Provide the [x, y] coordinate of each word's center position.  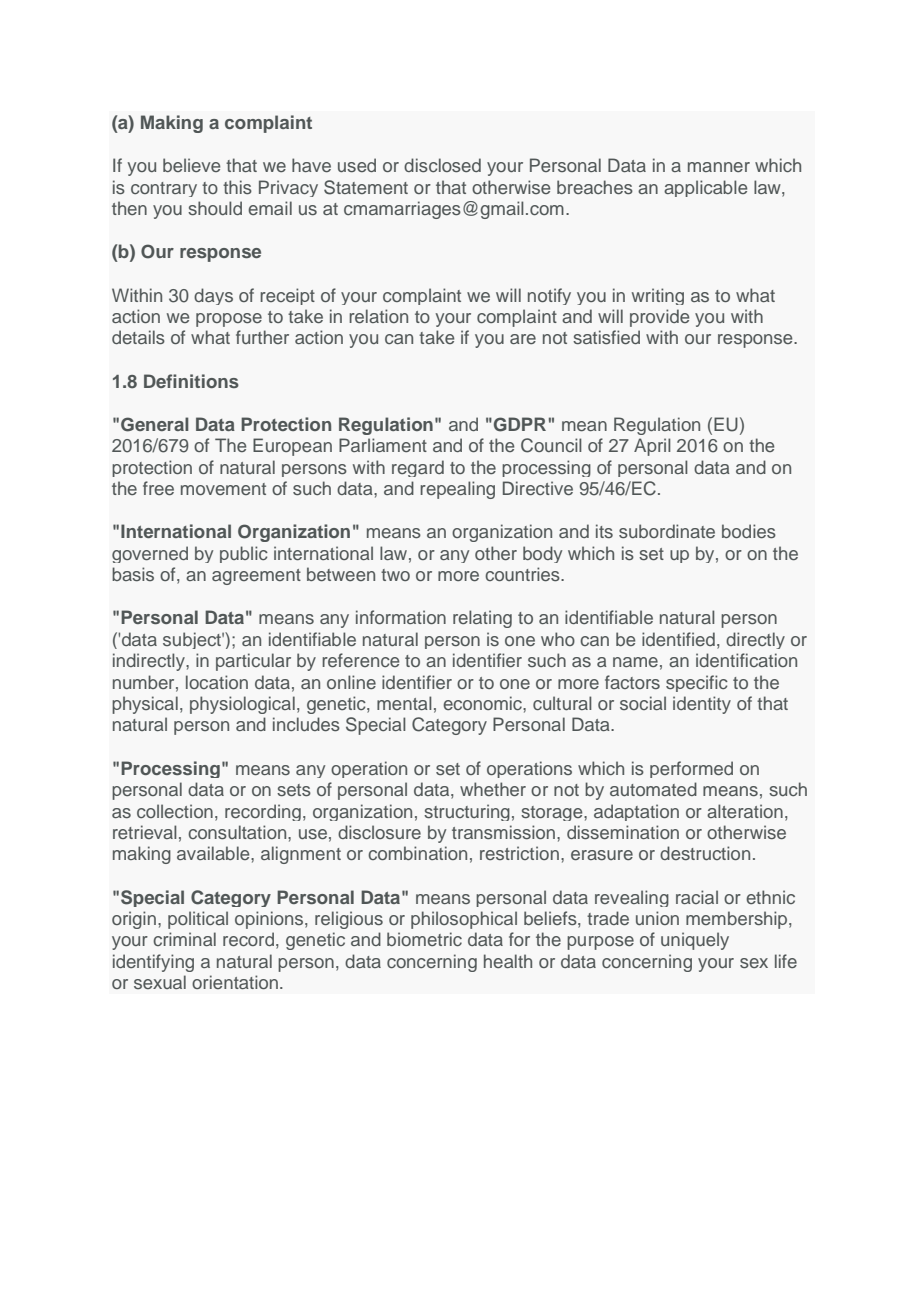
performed [691, 769]
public [244, 554]
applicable [705, 188]
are [523, 339]
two [395, 575]
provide [659, 318]
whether [493, 789]
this [237, 187]
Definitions [191, 381]
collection [175, 811]
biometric [424, 939]
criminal [184, 939]
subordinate [667, 531]
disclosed [442, 165]
